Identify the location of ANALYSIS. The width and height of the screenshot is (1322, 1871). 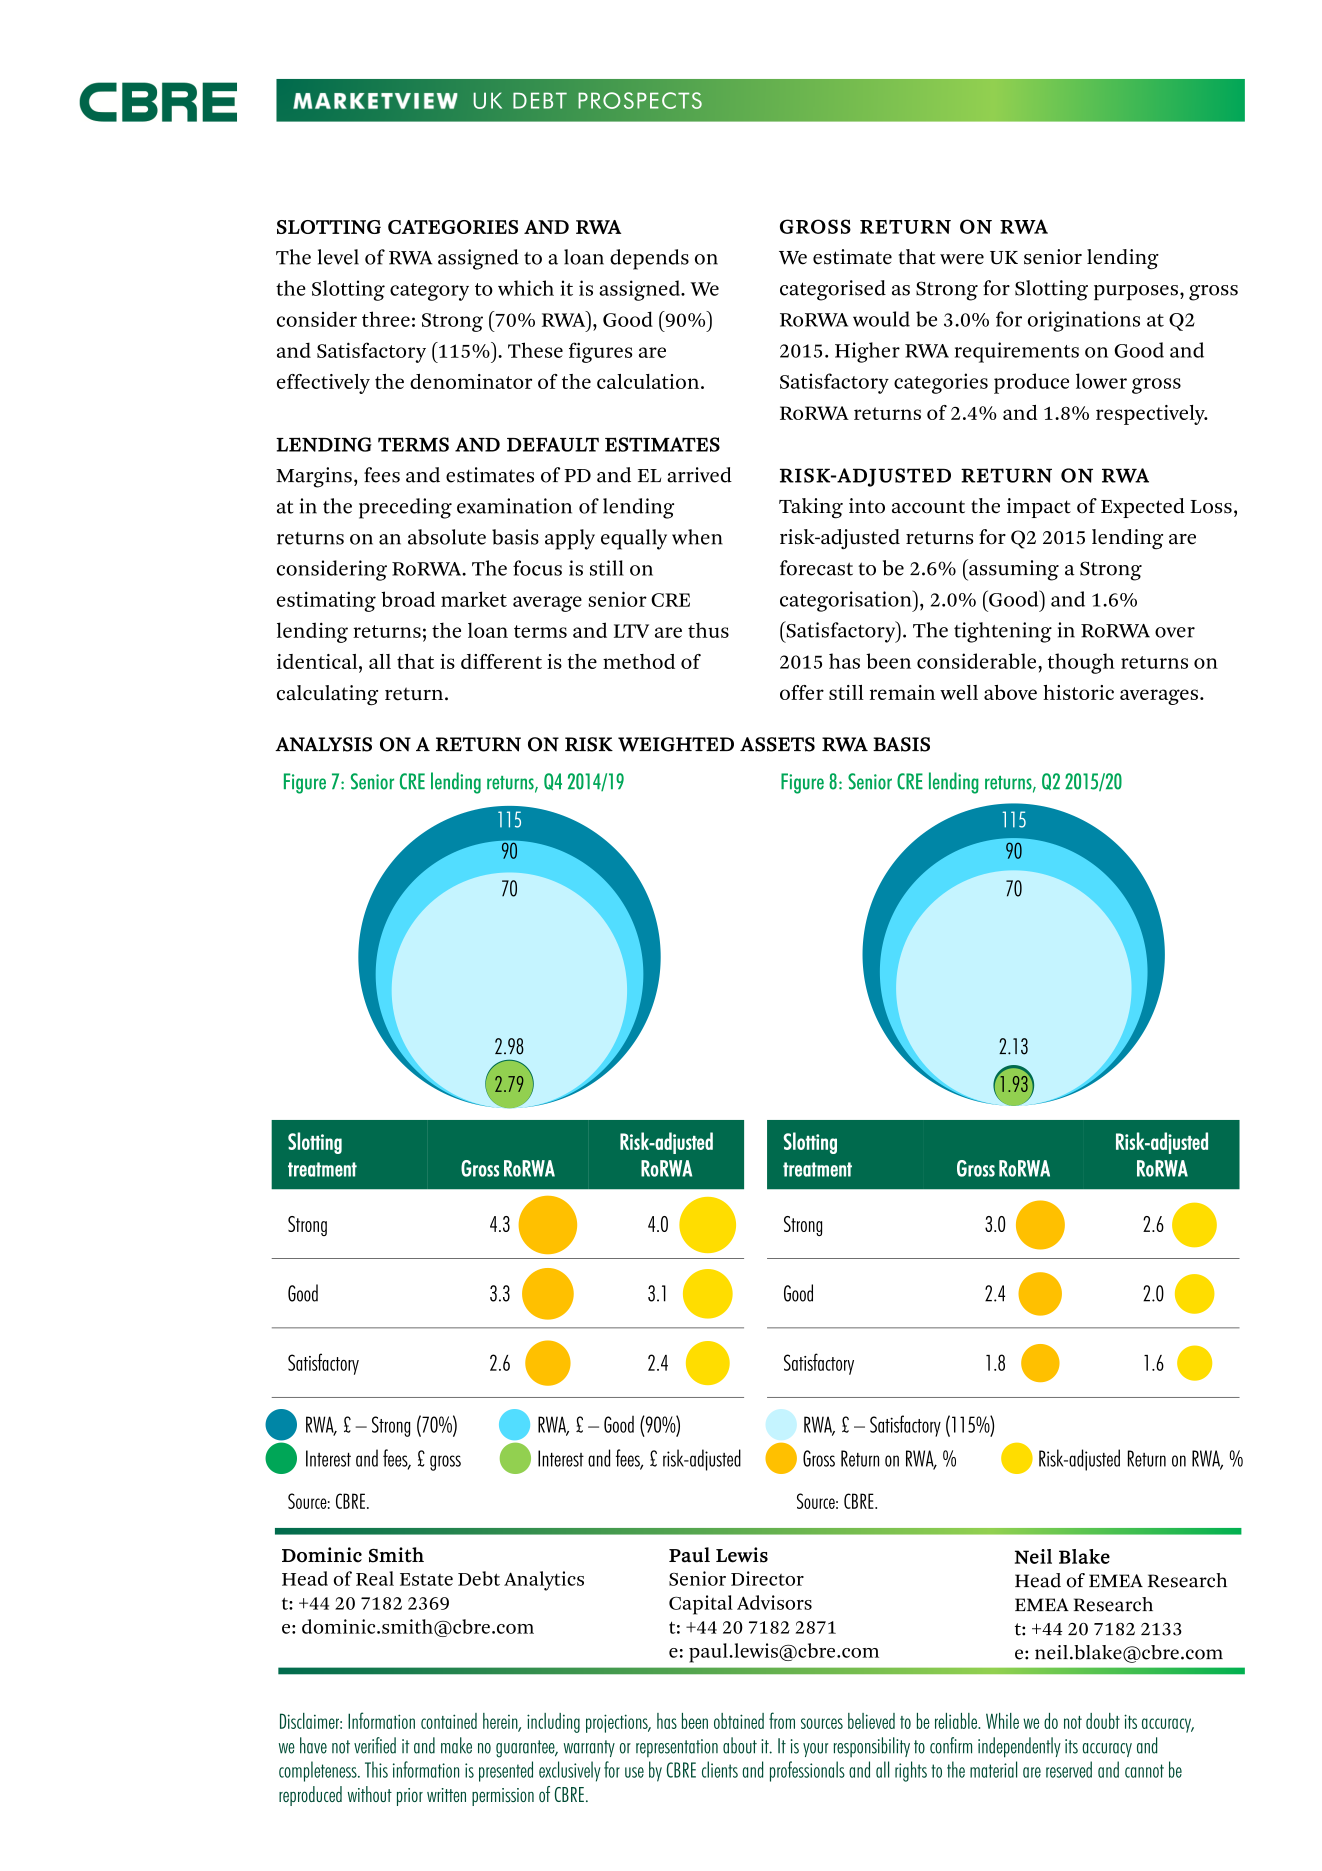
(323, 744).
